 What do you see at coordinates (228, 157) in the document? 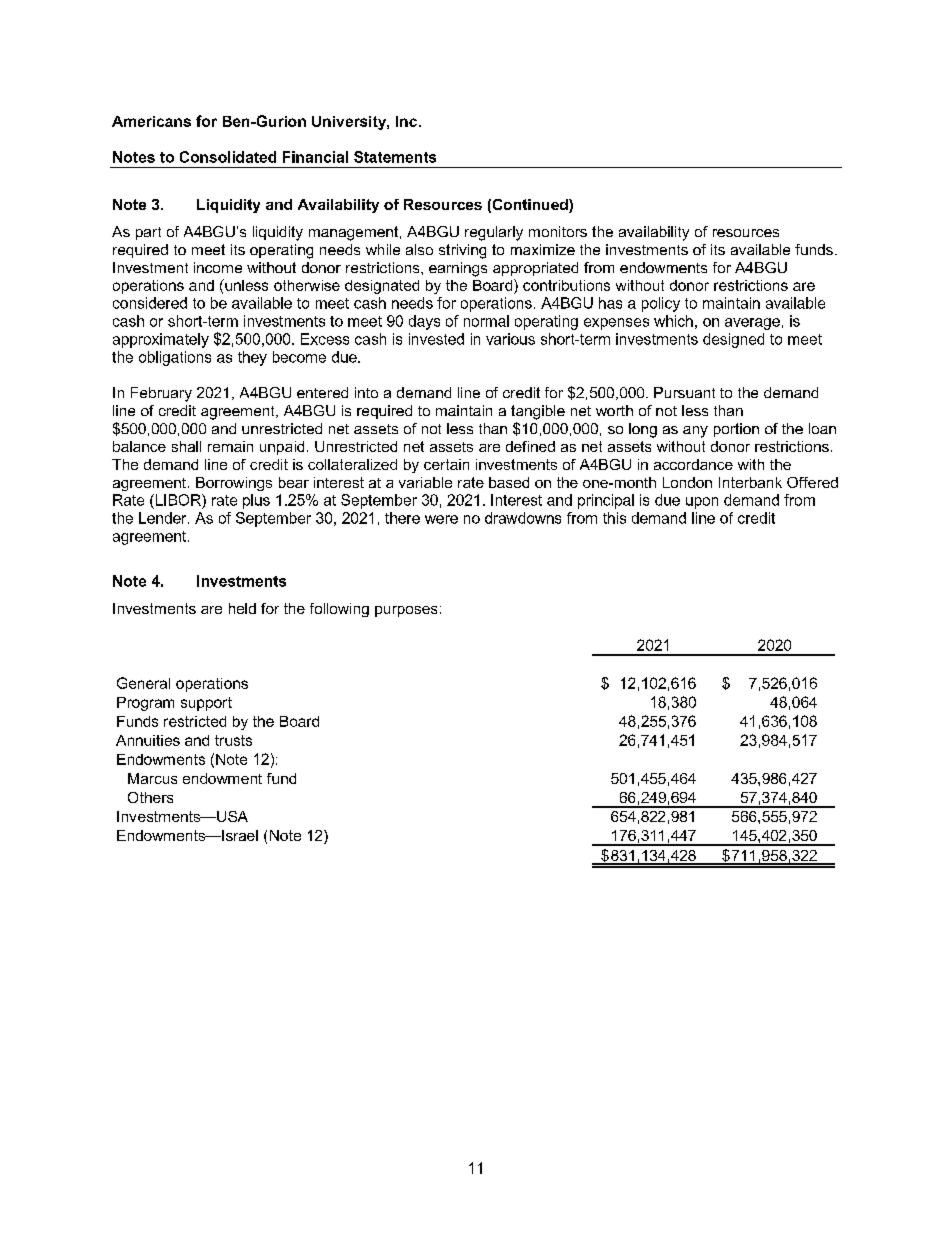
I see `Consolidated` at bounding box center [228, 157].
